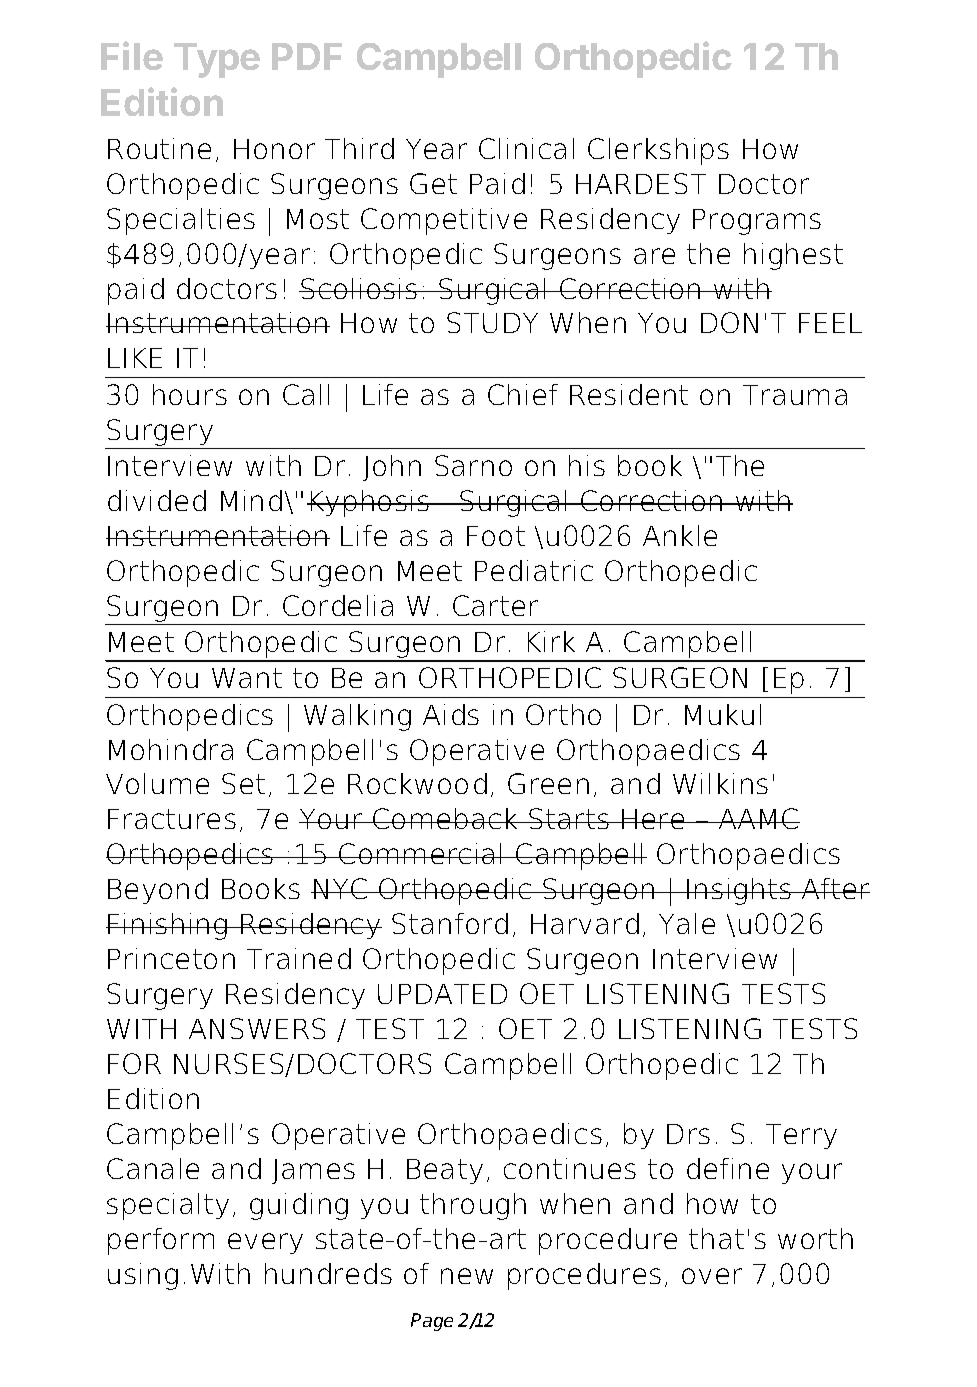 The height and width of the screenshot is (1387, 977). I want to click on Want, so click(247, 678).
